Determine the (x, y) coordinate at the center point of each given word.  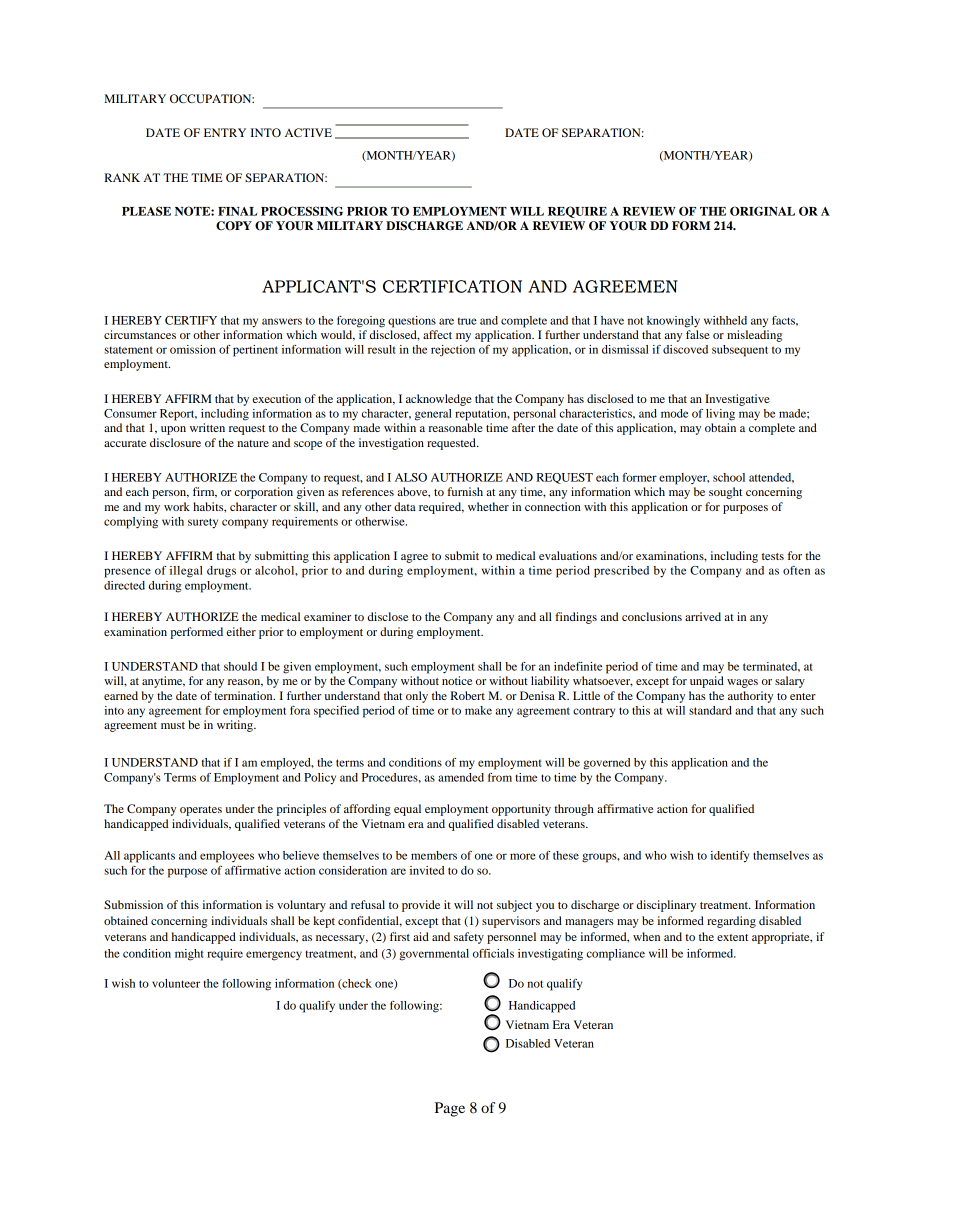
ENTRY (225, 132)
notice (457, 680)
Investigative (737, 400)
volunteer (176, 983)
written (207, 427)
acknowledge (439, 400)
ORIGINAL (762, 211)
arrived (703, 616)
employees (227, 857)
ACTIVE (308, 132)
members (434, 855)
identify (729, 856)
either (241, 631)
